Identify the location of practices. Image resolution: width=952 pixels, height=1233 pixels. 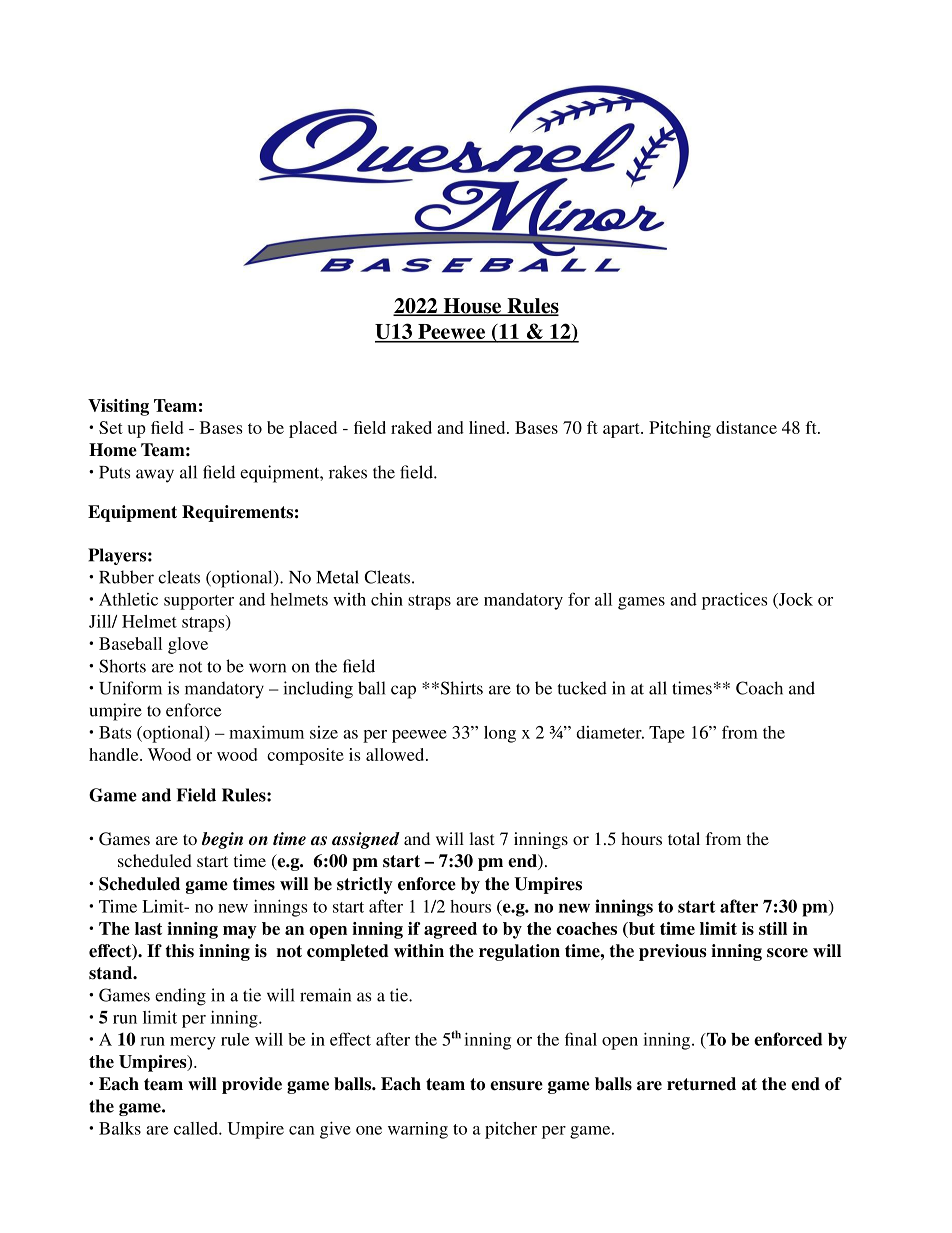
(734, 601).
